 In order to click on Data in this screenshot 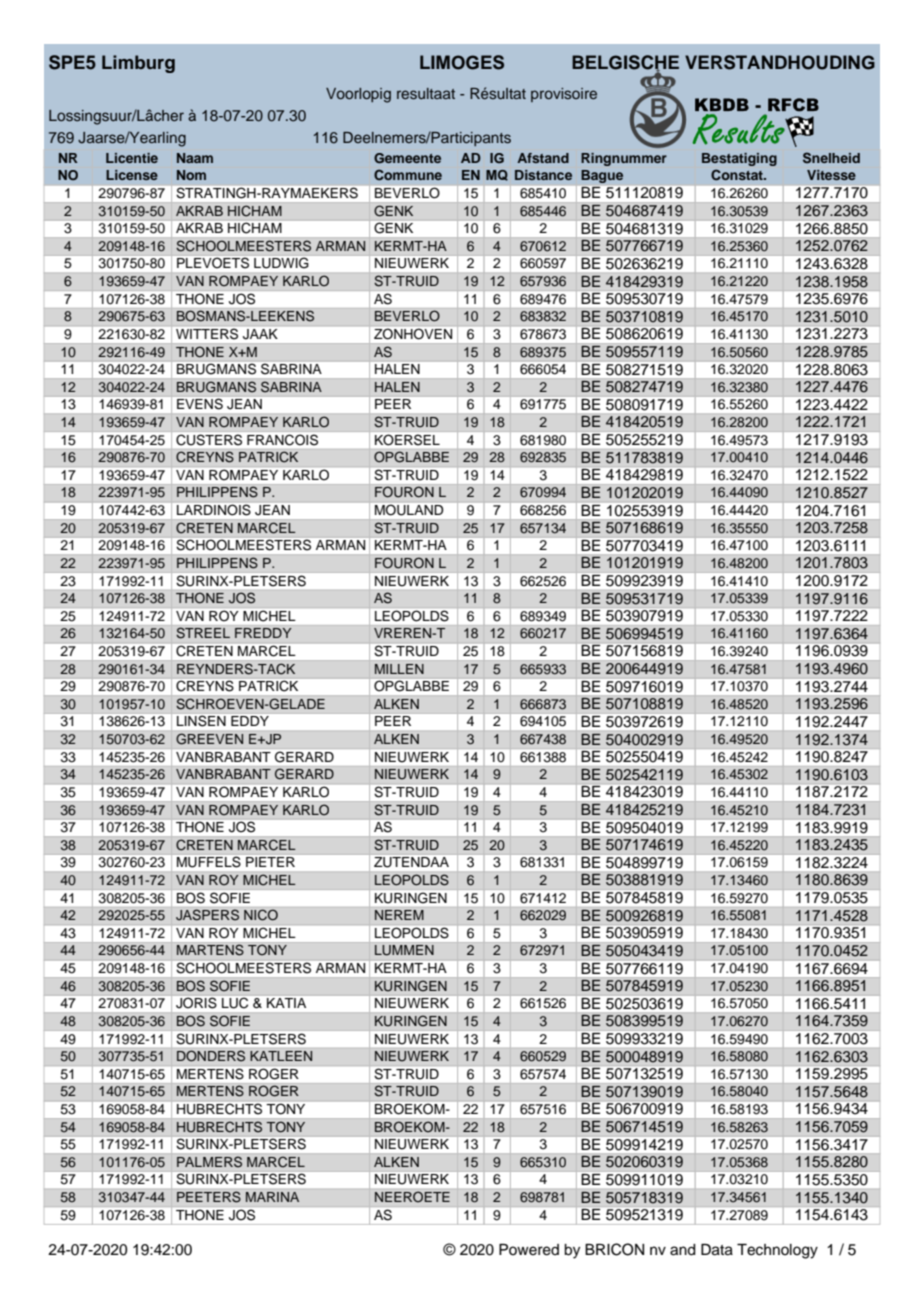, I will do `click(717, 1250)`.
